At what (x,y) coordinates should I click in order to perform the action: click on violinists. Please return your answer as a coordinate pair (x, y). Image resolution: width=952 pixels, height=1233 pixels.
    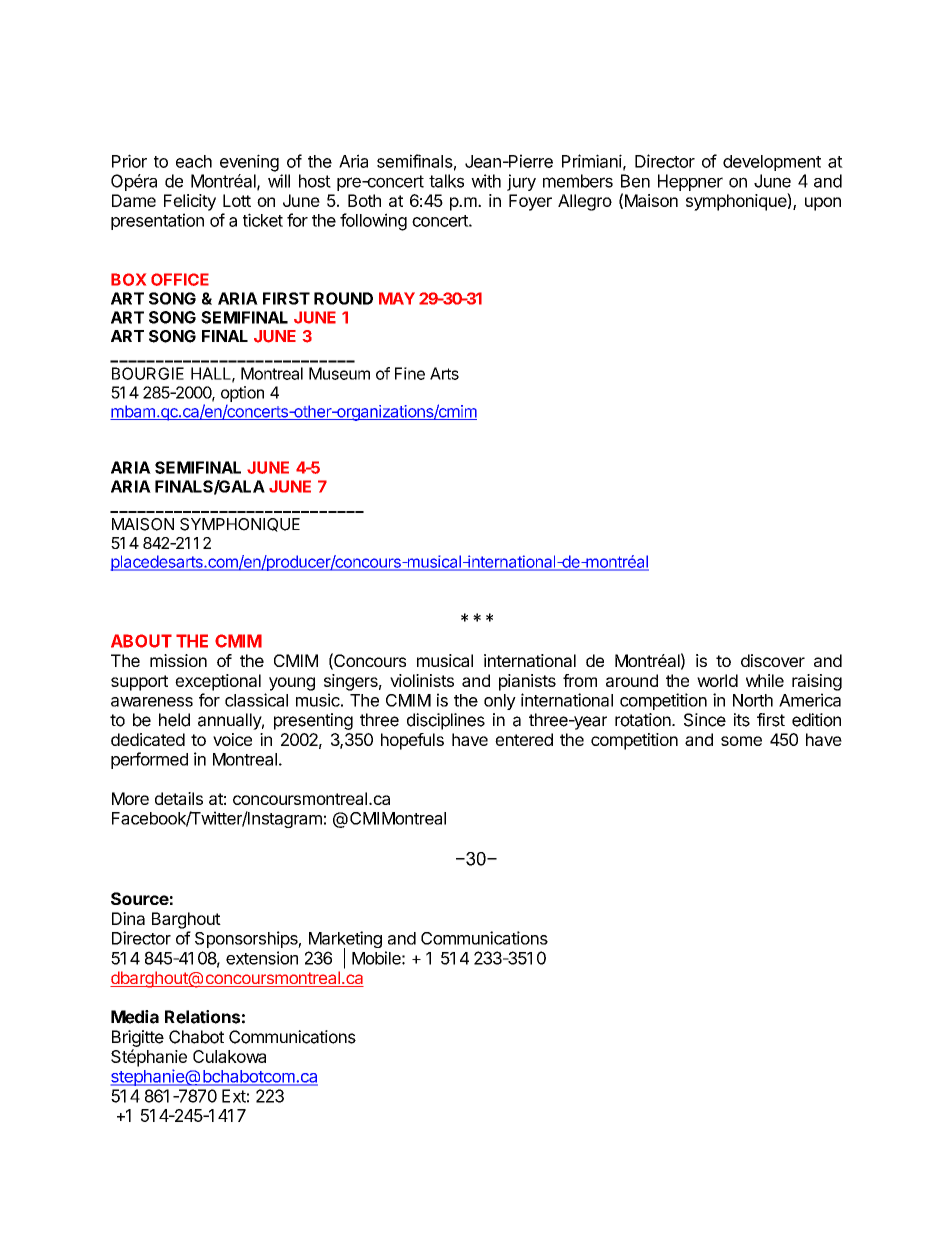
    Looking at the image, I should click on (422, 680).
